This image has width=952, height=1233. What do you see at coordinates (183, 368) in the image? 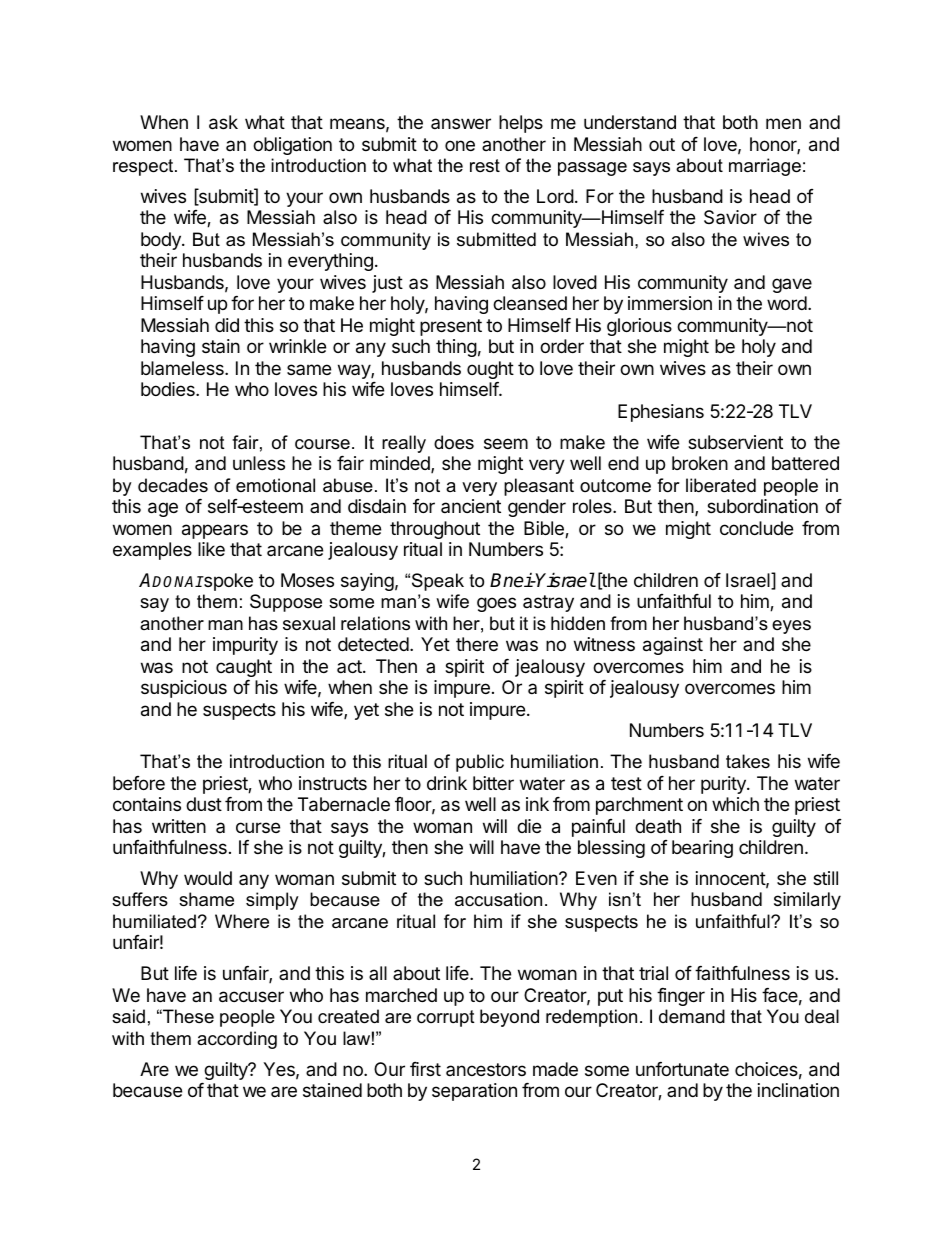
I see `blameless` at bounding box center [183, 368].
